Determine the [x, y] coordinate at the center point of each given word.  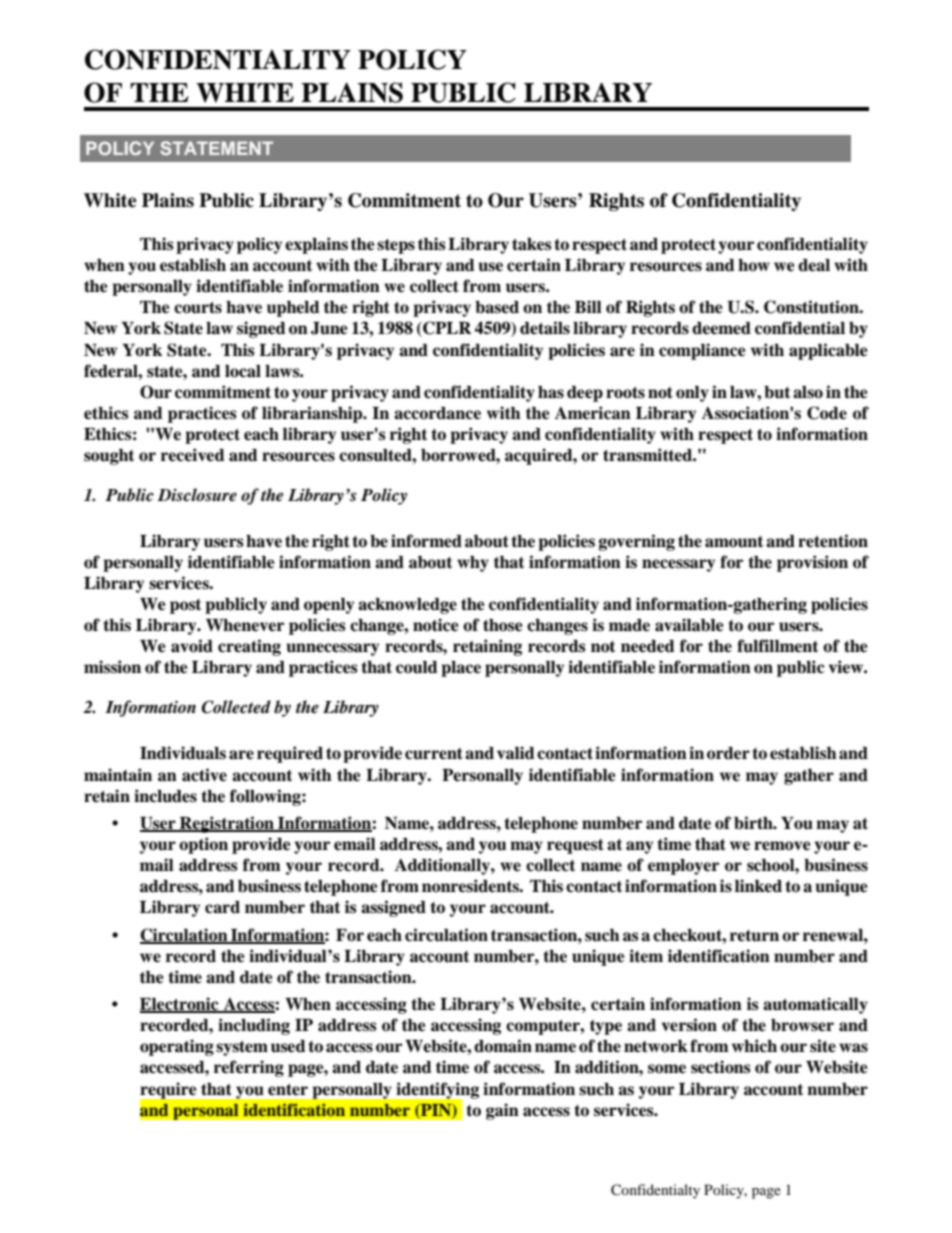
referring [249, 1068]
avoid [192, 646]
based [497, 307]
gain [502, 1111]
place [461, 669]
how [754, 265]
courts [198, 308]
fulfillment [777, 646]
